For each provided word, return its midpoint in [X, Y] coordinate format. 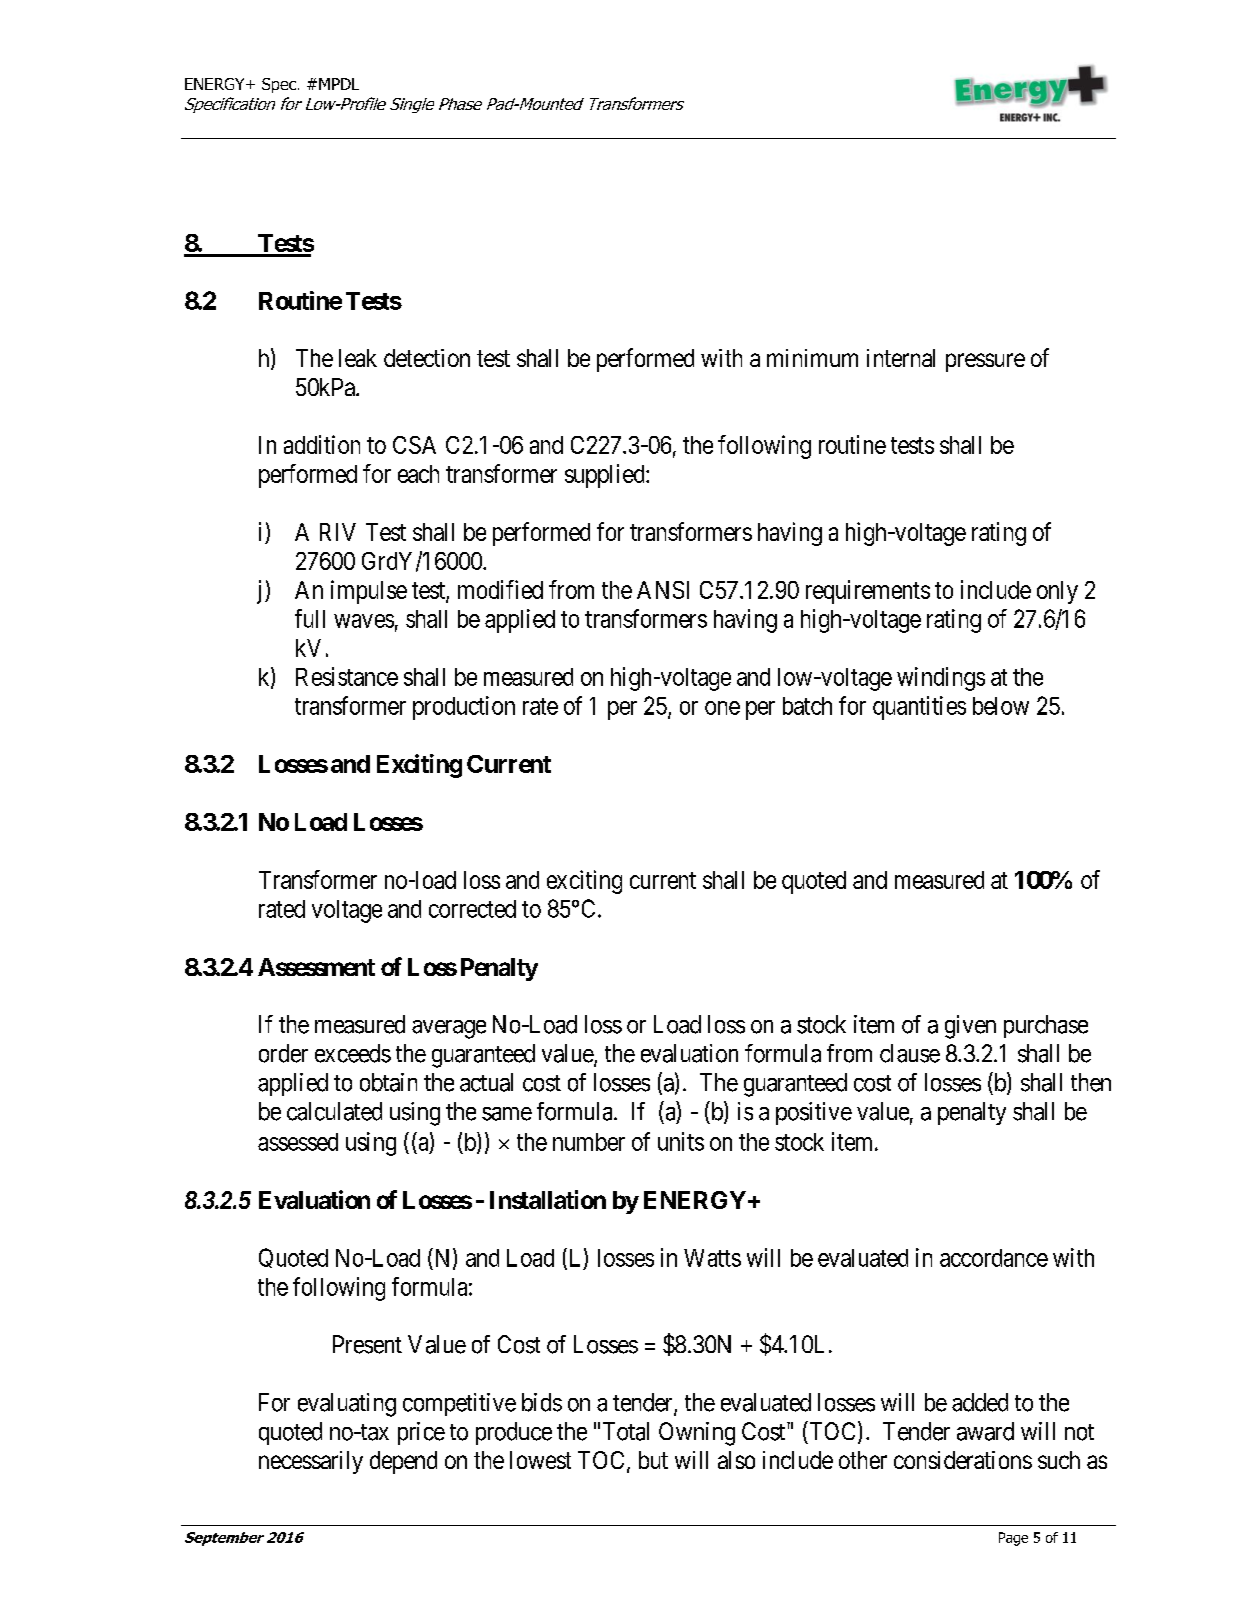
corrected [472, 909]
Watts [712, 1258]
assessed [298, 1142]
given [970, 1027]
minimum [812, 358]
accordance [994, 1258]
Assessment [316, 967]
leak [358, 358]
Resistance [347, 676]
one [722, 708]
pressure [985, 362]
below [1001, 706]
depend [403, 1462]
